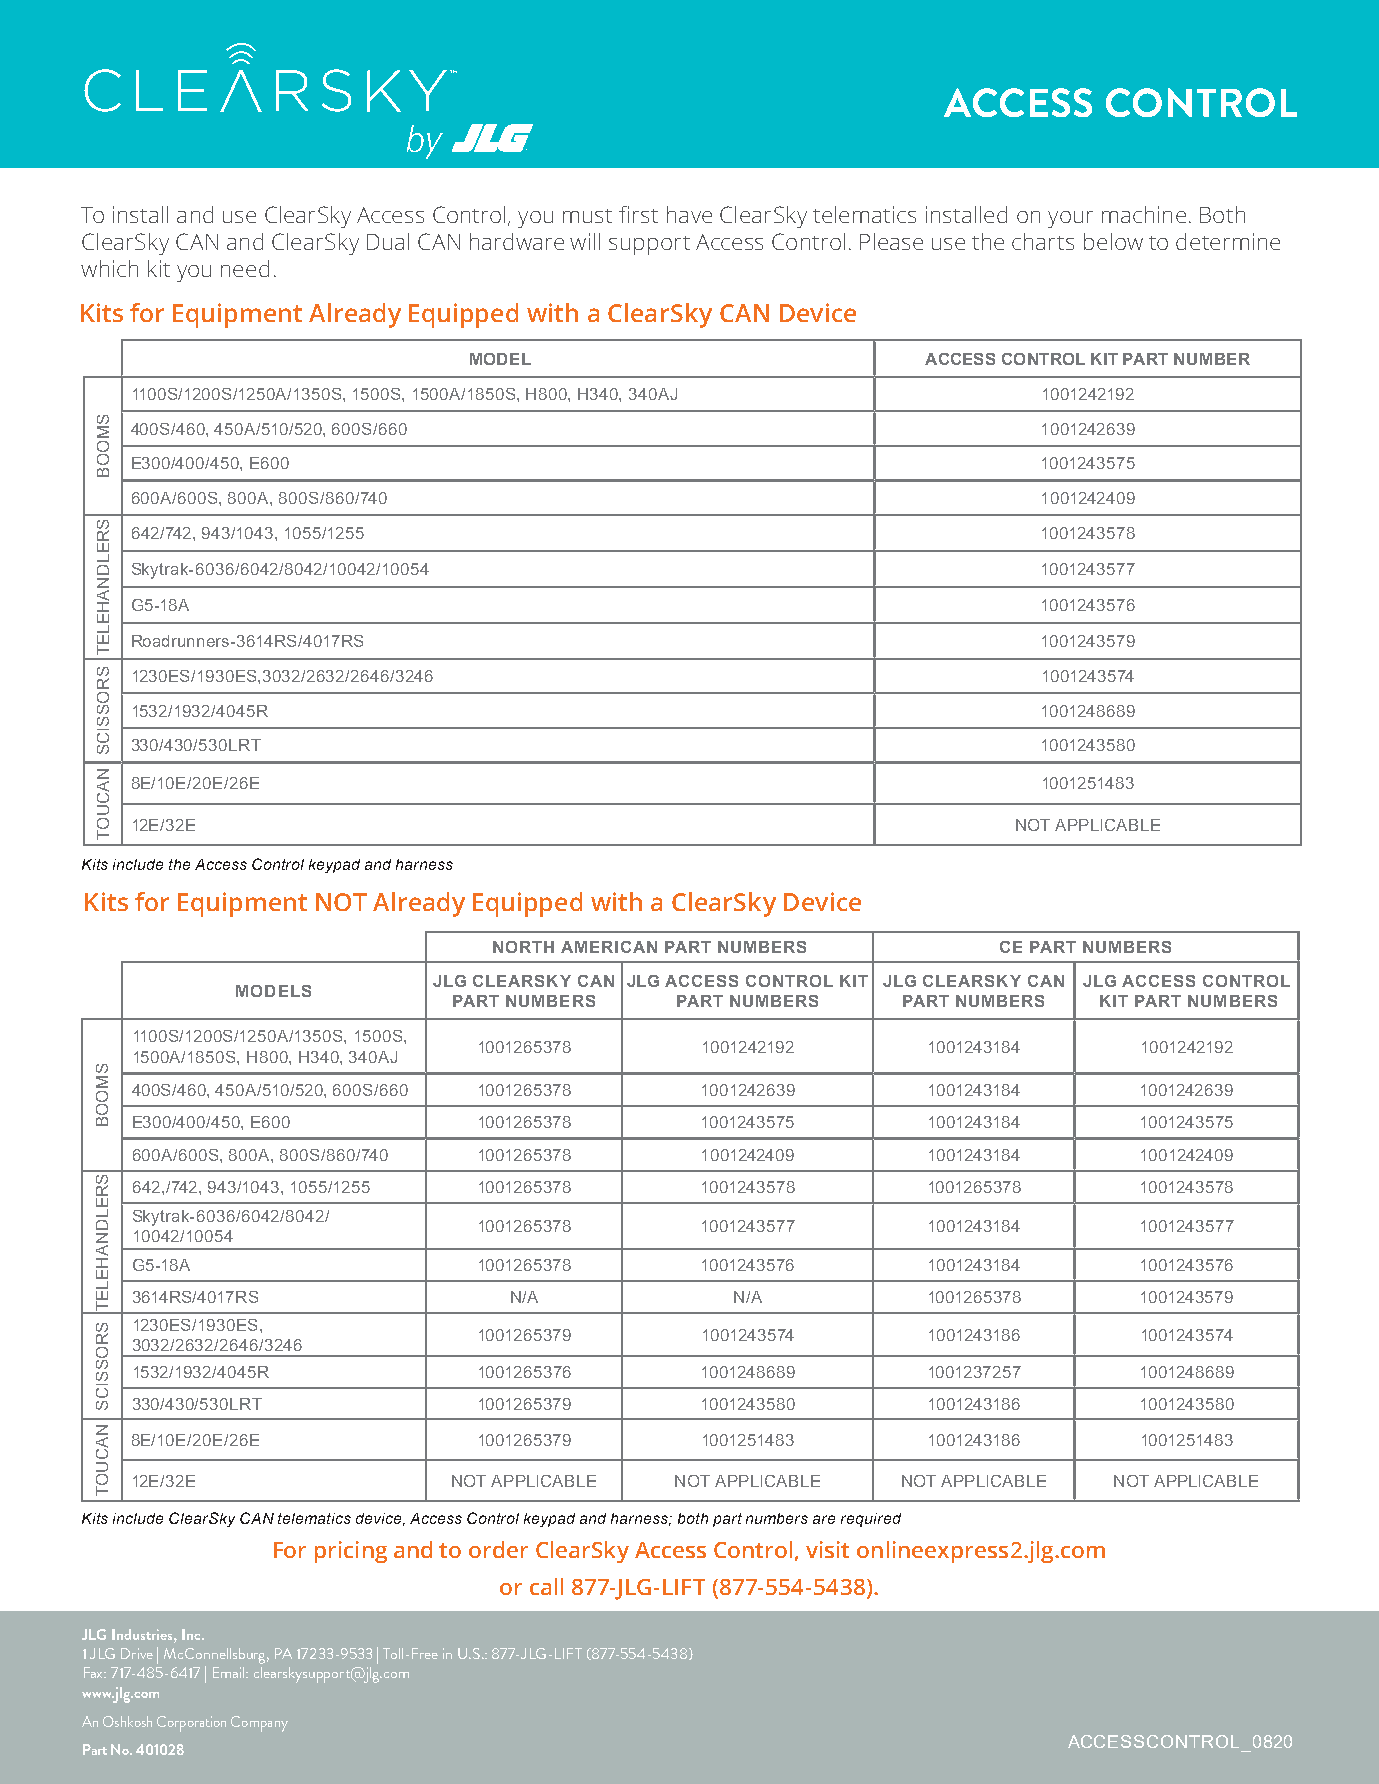 Image resolution: width=1379 pixels, height=1784 pixels. I want to click on Email, so click(230, 1672).
